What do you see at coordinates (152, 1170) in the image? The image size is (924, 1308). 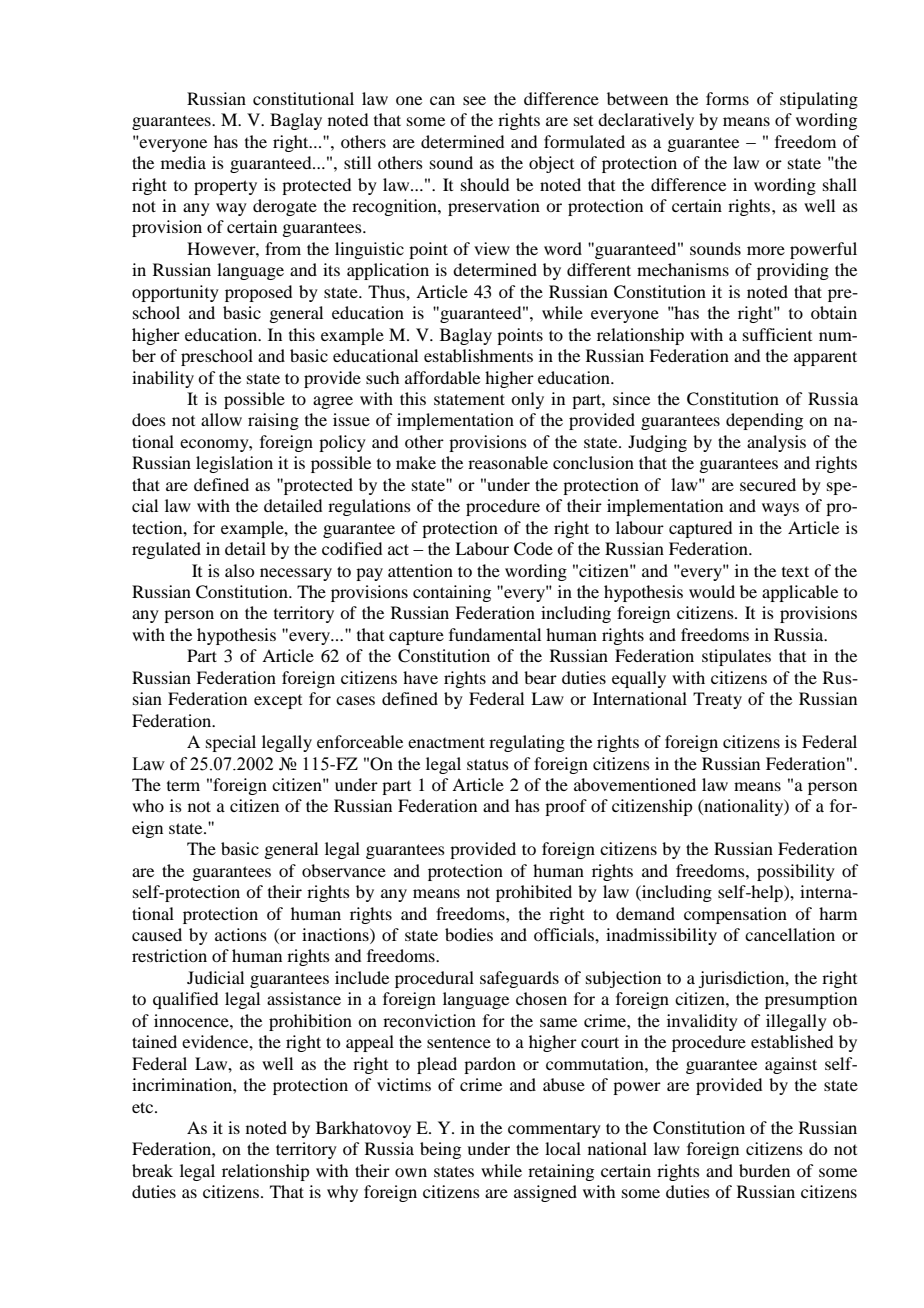 I see `break` at bounding box center [152, 1170].
